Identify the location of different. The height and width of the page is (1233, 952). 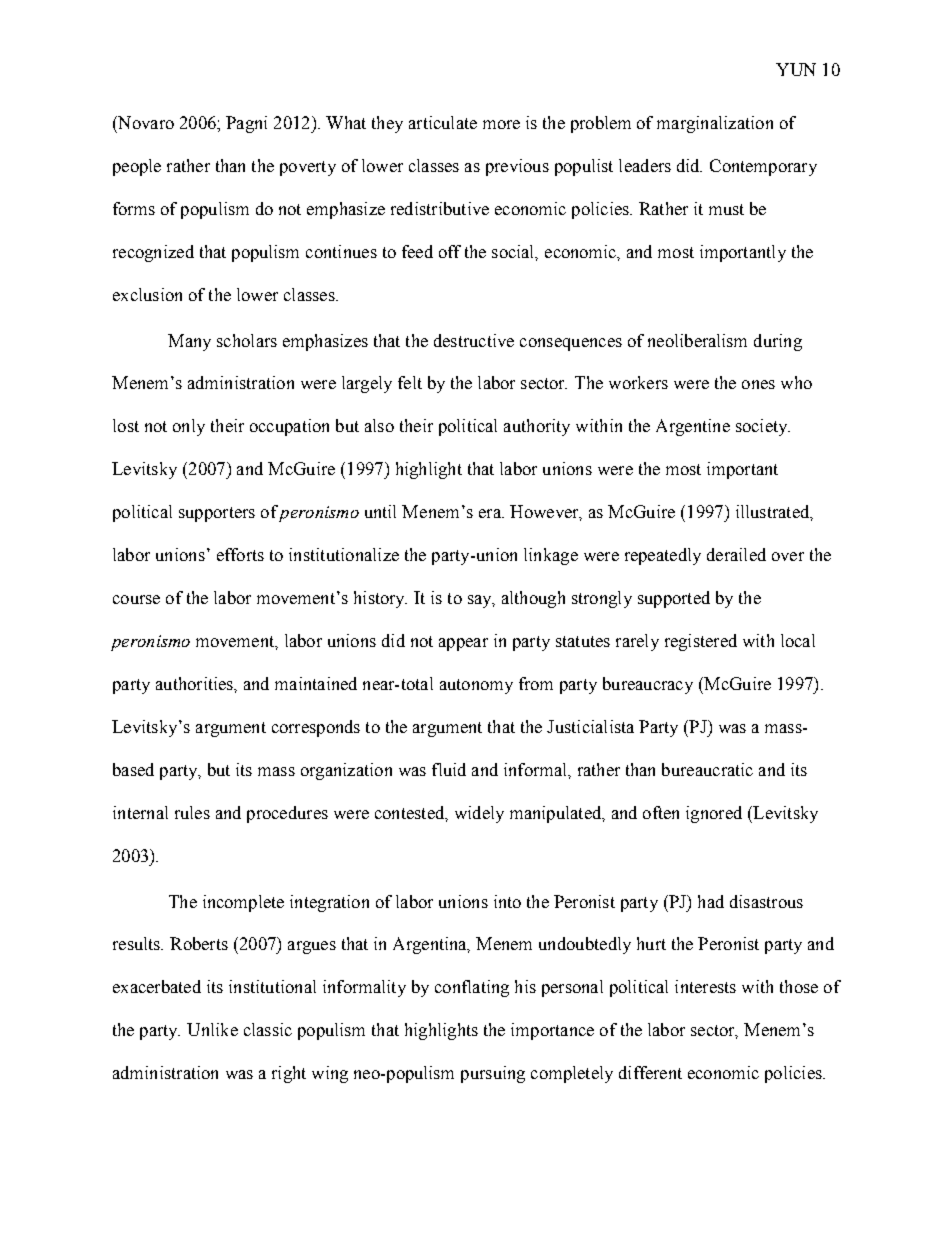
(650, 1072).
